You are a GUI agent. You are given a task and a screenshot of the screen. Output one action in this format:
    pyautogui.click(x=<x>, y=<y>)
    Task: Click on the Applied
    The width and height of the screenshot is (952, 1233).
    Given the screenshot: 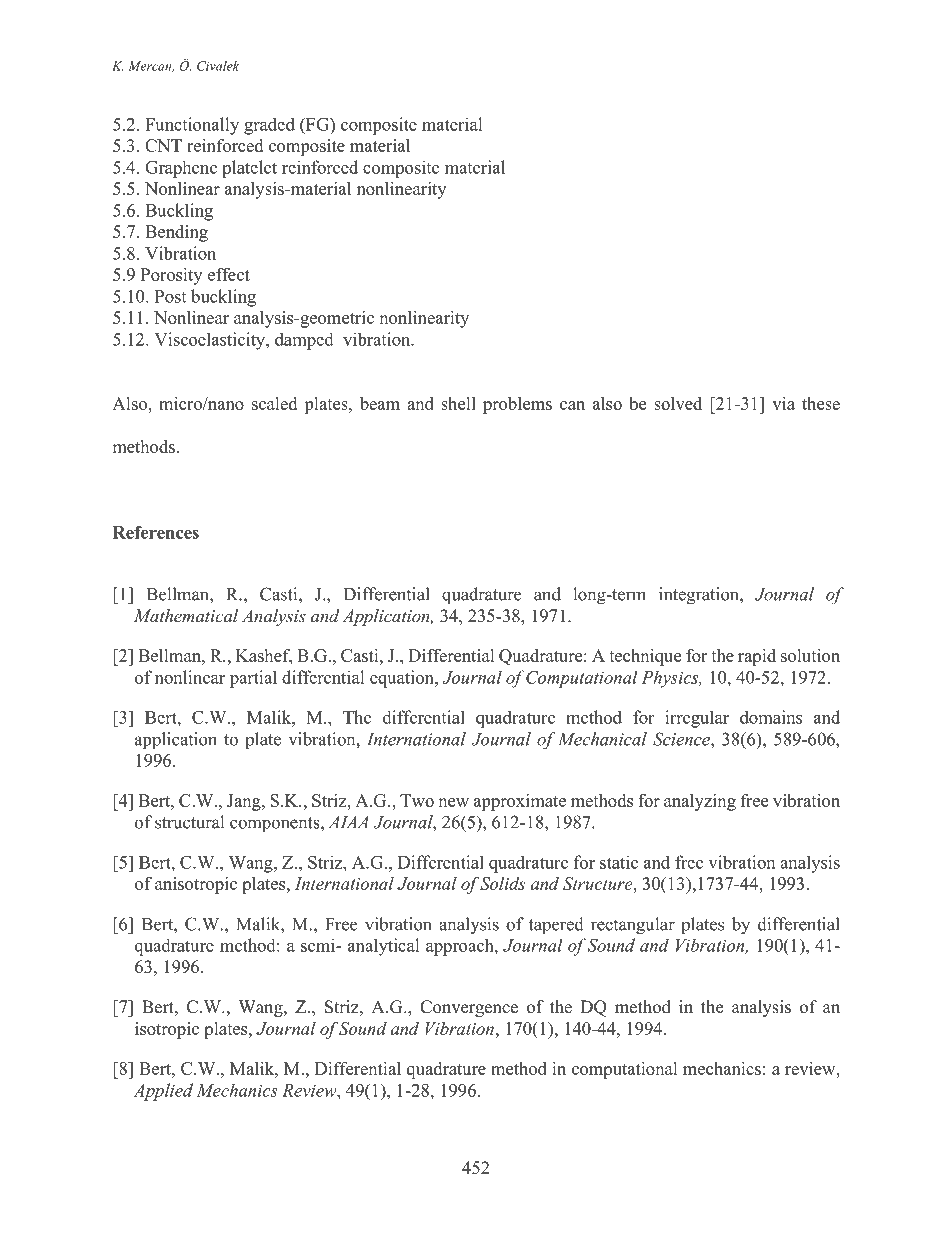 What is the action you would take?
    pyautogui.click(x=163, y=1092)
